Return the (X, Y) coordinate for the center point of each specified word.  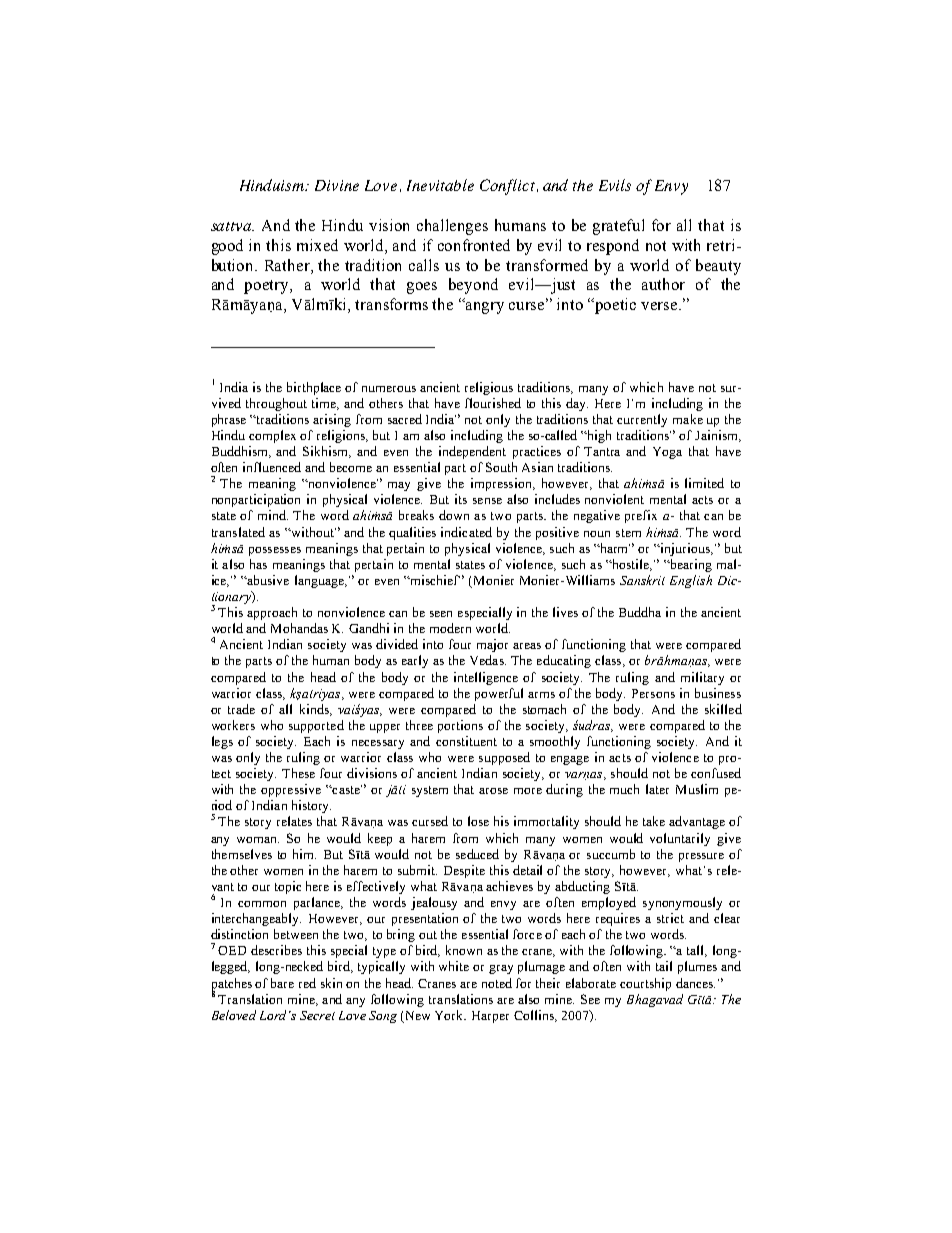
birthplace (314, 388)
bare (282, 983)
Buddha (640, 612)
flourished (493, 403)
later (657, 789)
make (688, 419)
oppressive (291, 790)
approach (272, 613)
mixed (317, 245)
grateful (618, 227)
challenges (452, 227)
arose (493, 791)
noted (497, 983)
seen (441, 614)
